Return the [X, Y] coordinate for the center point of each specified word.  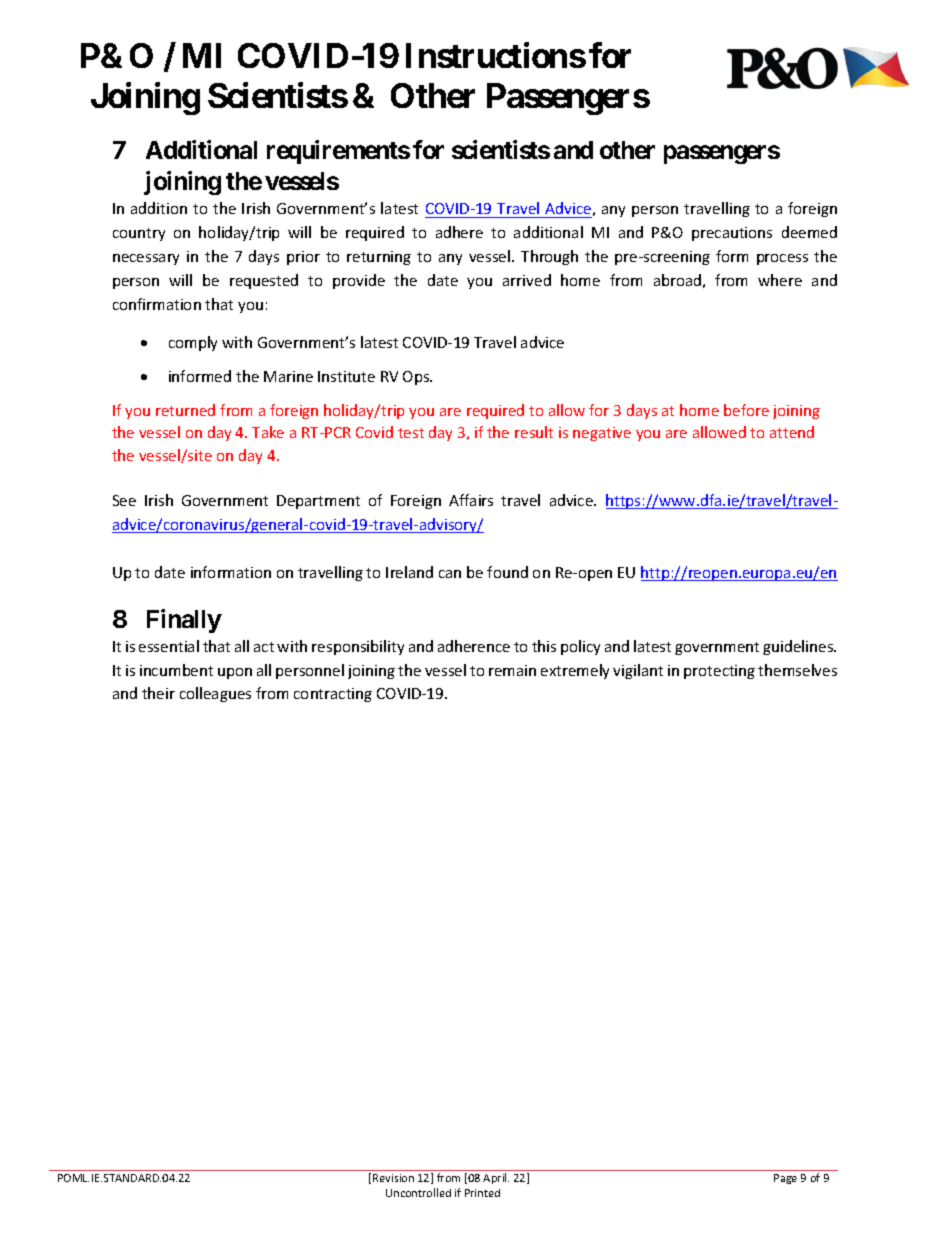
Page [785, 1179]
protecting [719, 672]
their [158, 693]
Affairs [471, 500]
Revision [393, 1178]
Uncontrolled [418, 1192]
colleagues [215, 694]
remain [512, 670]
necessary [146, 259]
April [496, 1178]
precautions [732, 234]
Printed [482, 1193]
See [124, 500]
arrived [527, 280]
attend [792, 432]
